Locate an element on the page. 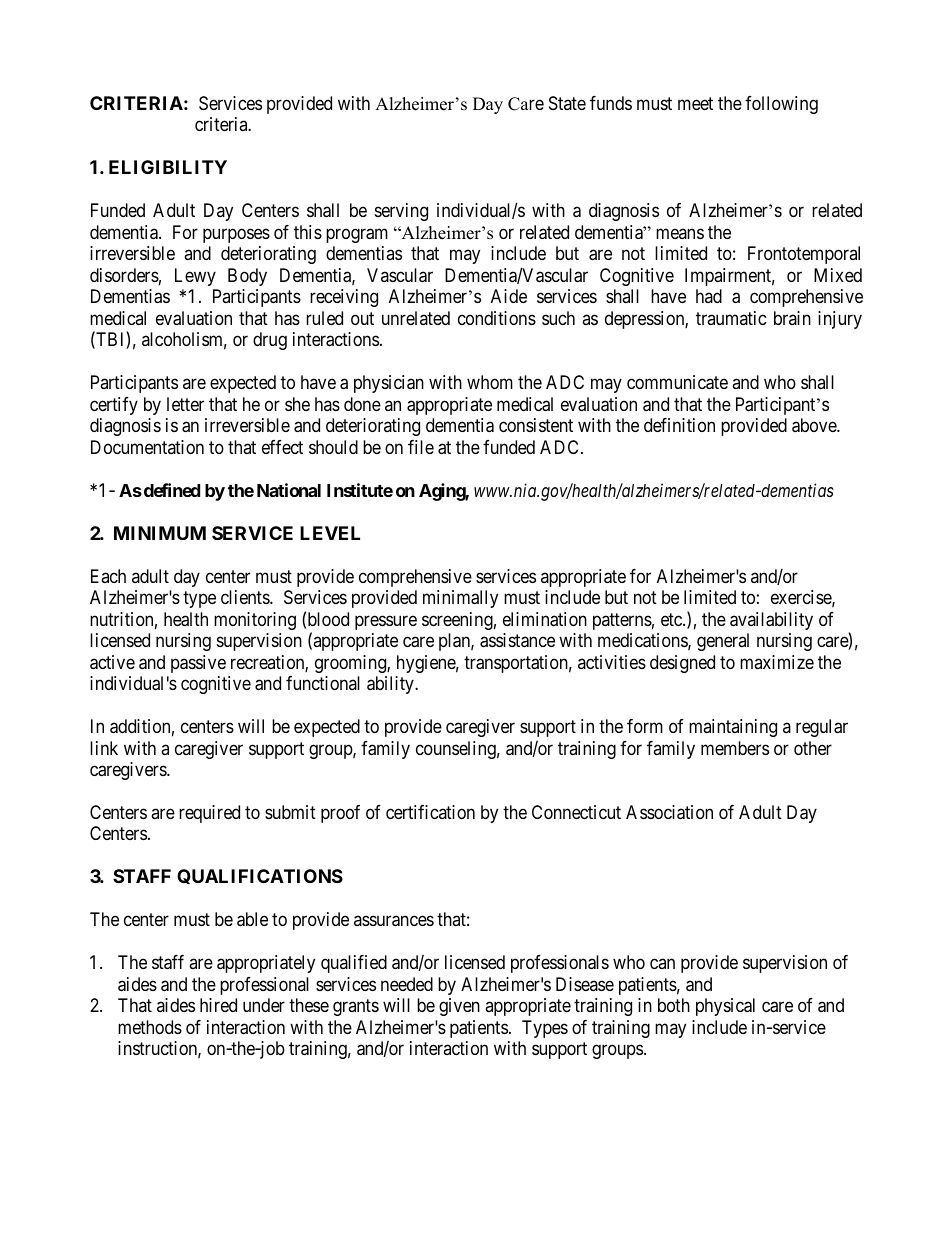 This page has height=1233, width=952. maintaining is located at coordinates (733, 728).
